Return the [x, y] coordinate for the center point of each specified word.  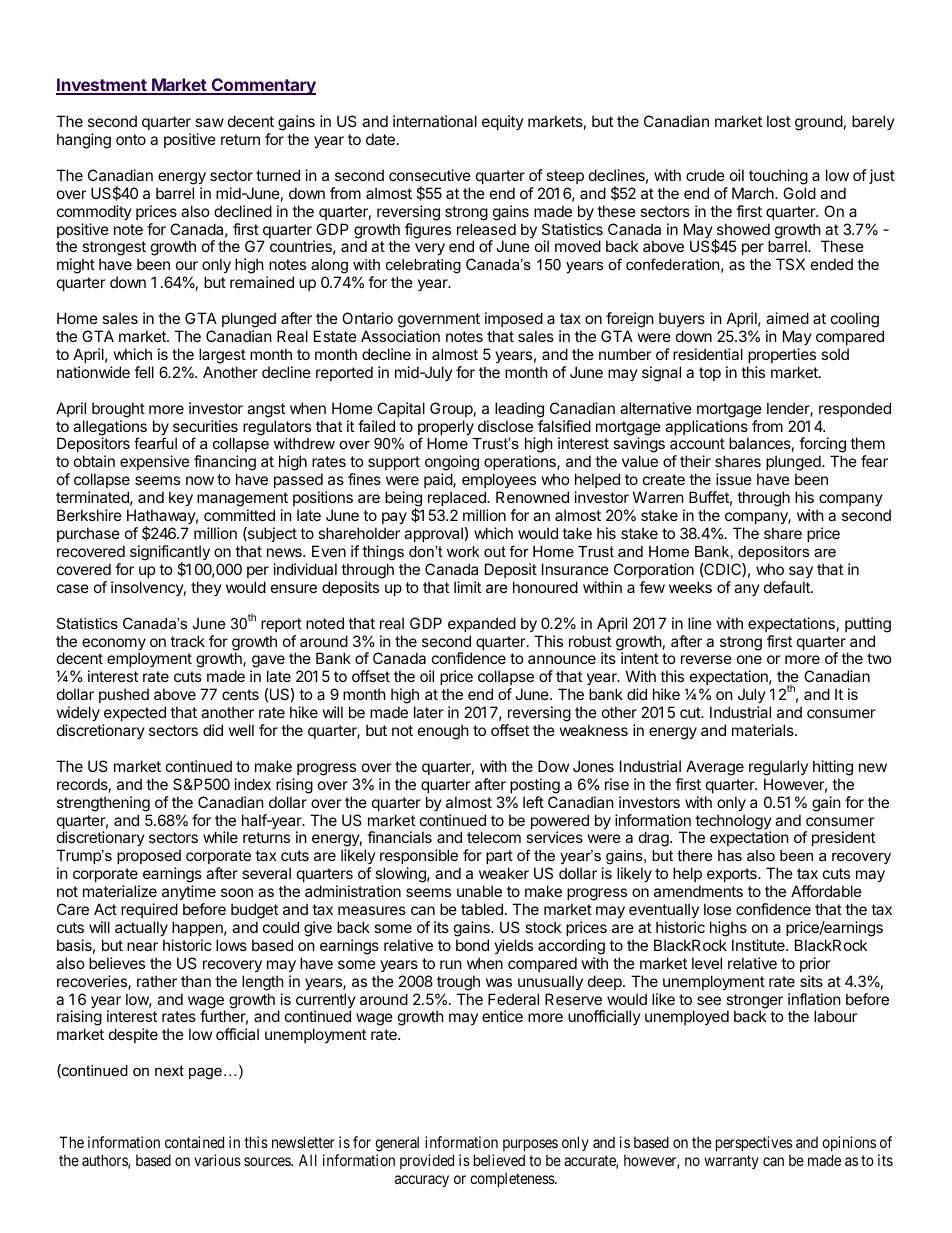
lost [779, 121]
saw [209, 122]
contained [194, 1142]
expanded [482, 624]
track [187, 641]
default [788, 587]
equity [503, 122]
